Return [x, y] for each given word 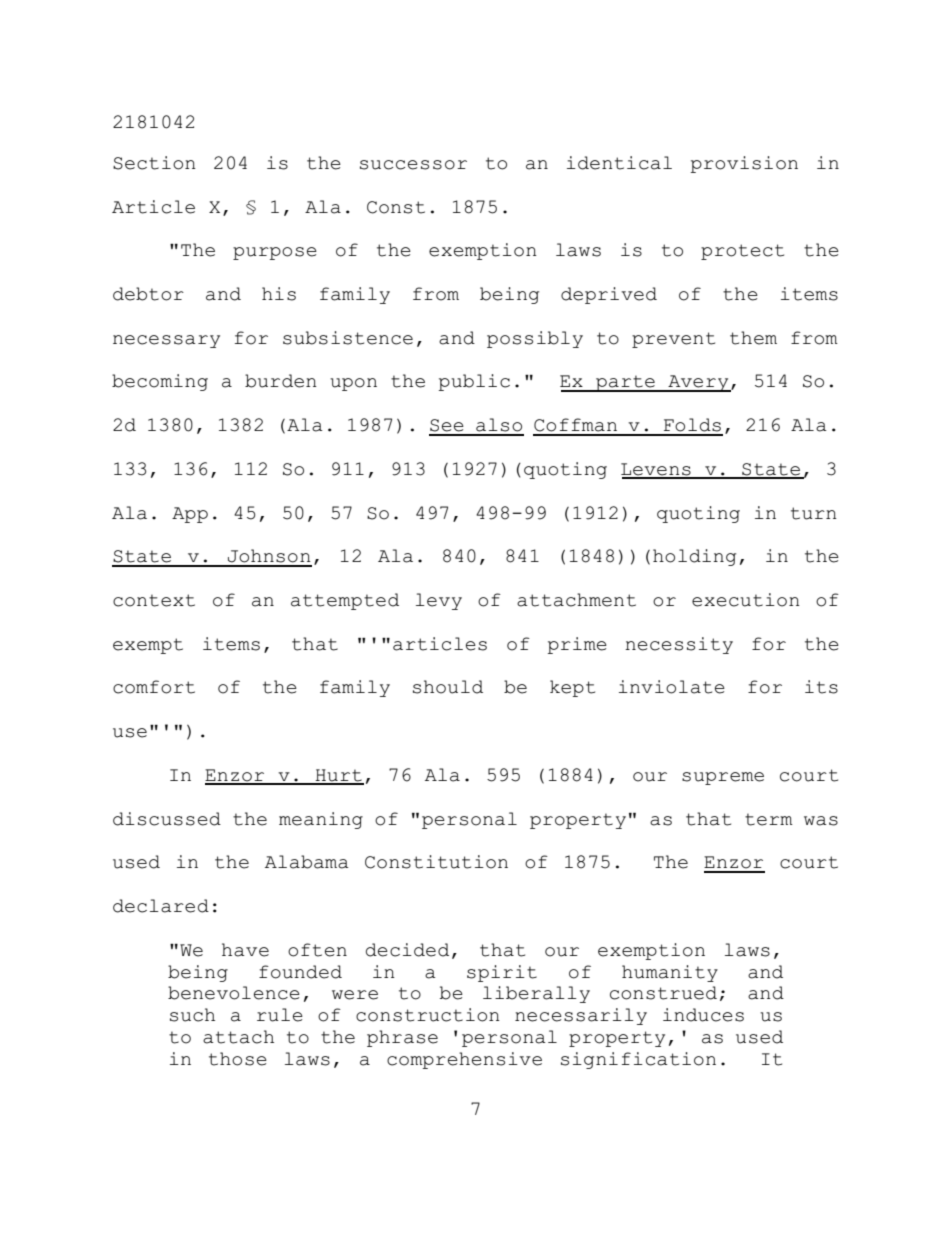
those [238, 1059]
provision [744, 164]
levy [439, 601]
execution [746, 600]
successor [413, 165]
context [154, 600]
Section [154, 163]
